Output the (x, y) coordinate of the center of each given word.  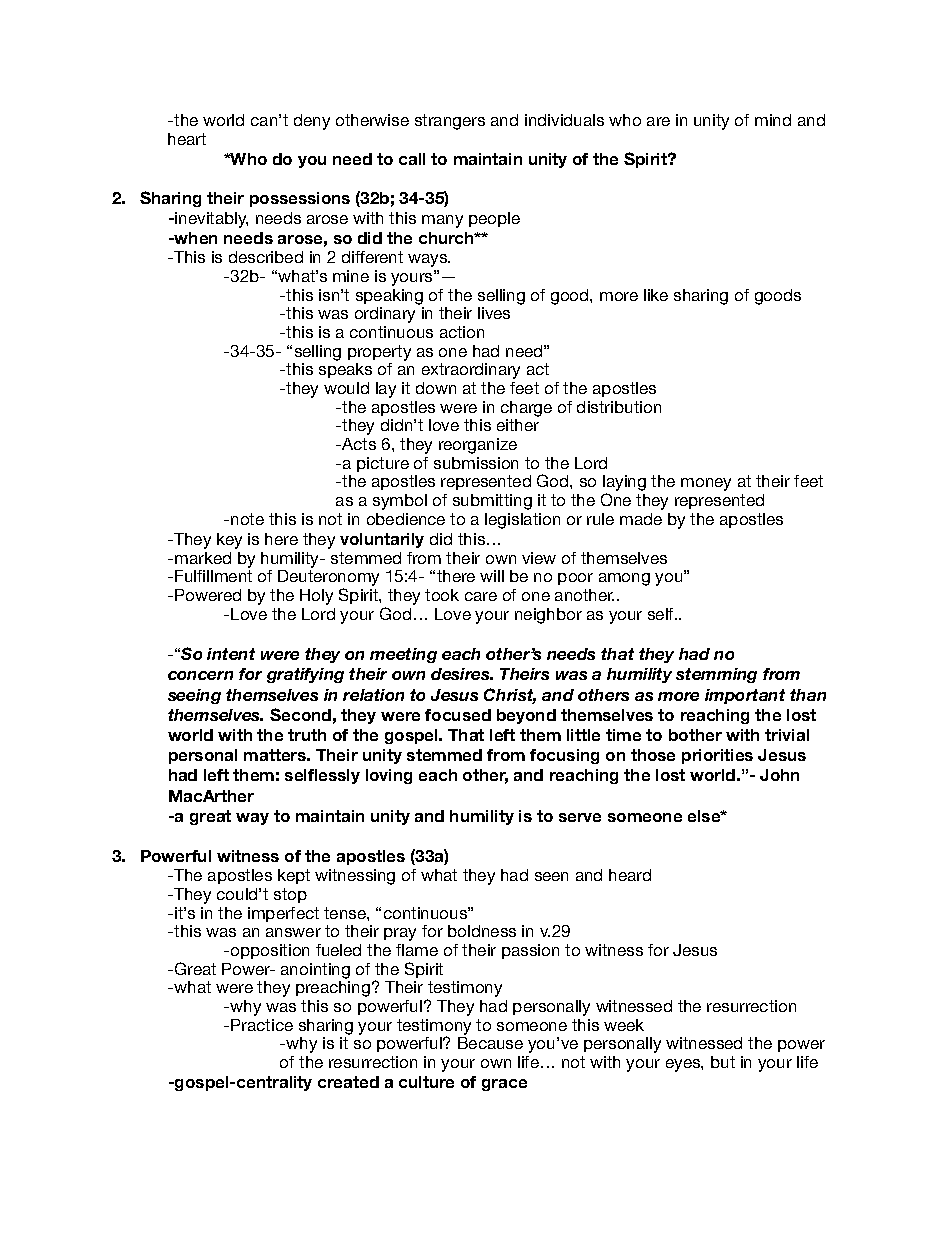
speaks (345, 370)
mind (773, 120)
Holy (316, 597)
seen (551, 876)
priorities (717, 756)
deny (312, 122)
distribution (619, 407)
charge (526, 409)
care (481, 596)
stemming (716, 675)
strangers (450, 122)
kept (294, 876)
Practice (262, 1025)
